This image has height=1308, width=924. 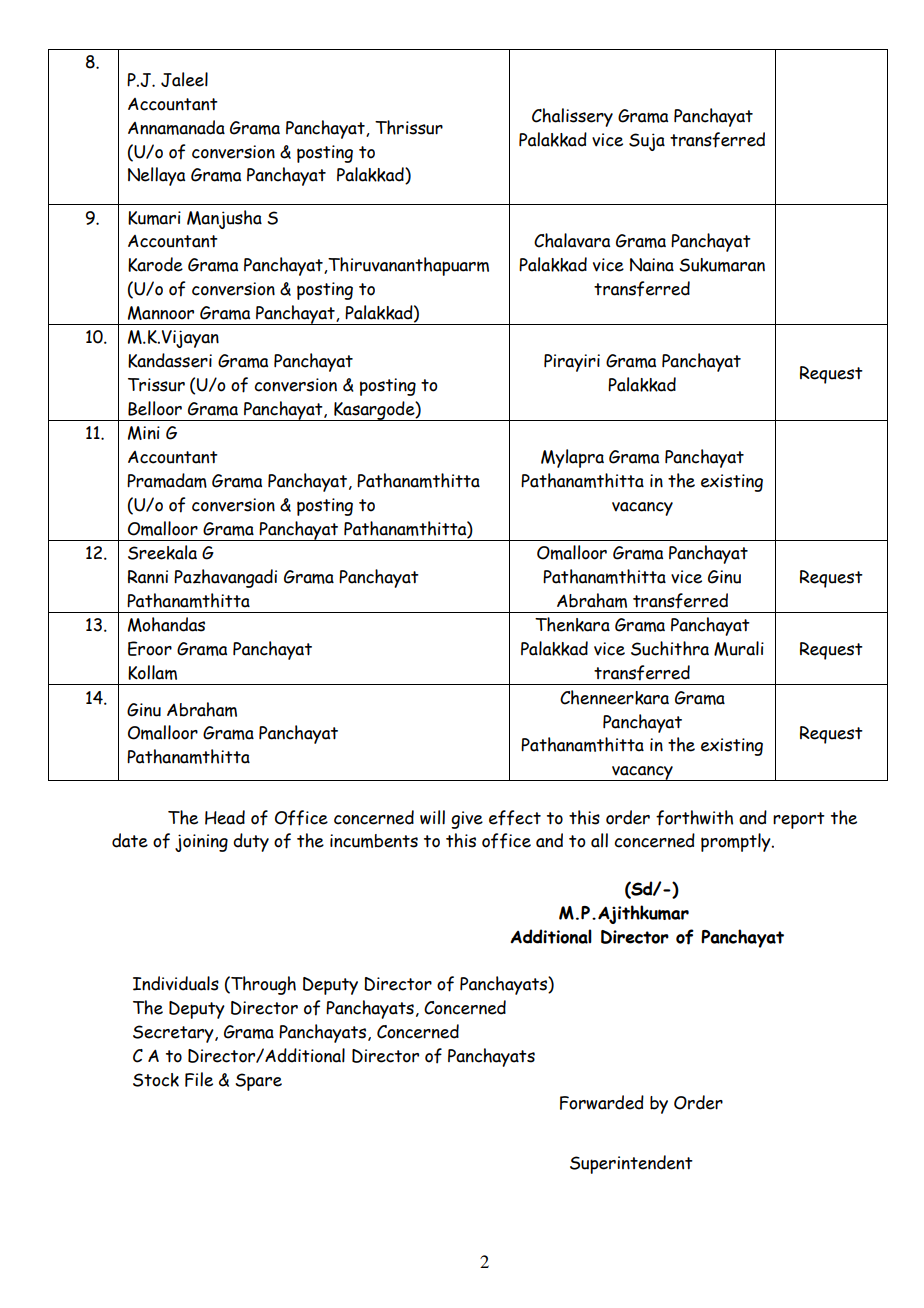 I want to click on joining, so click(x=201, y=843).
